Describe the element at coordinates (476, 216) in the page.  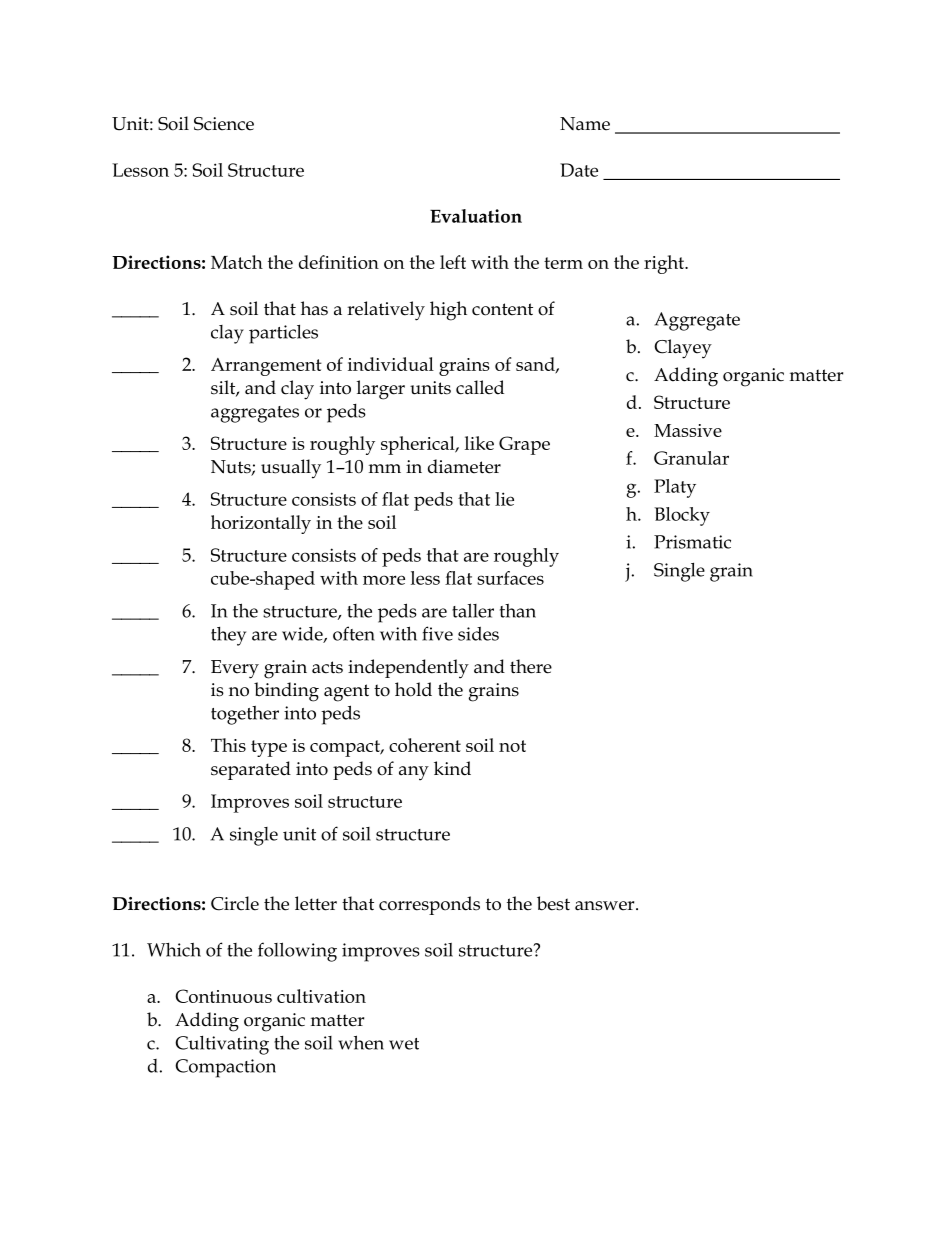
I see `Evaluation` at that location.
